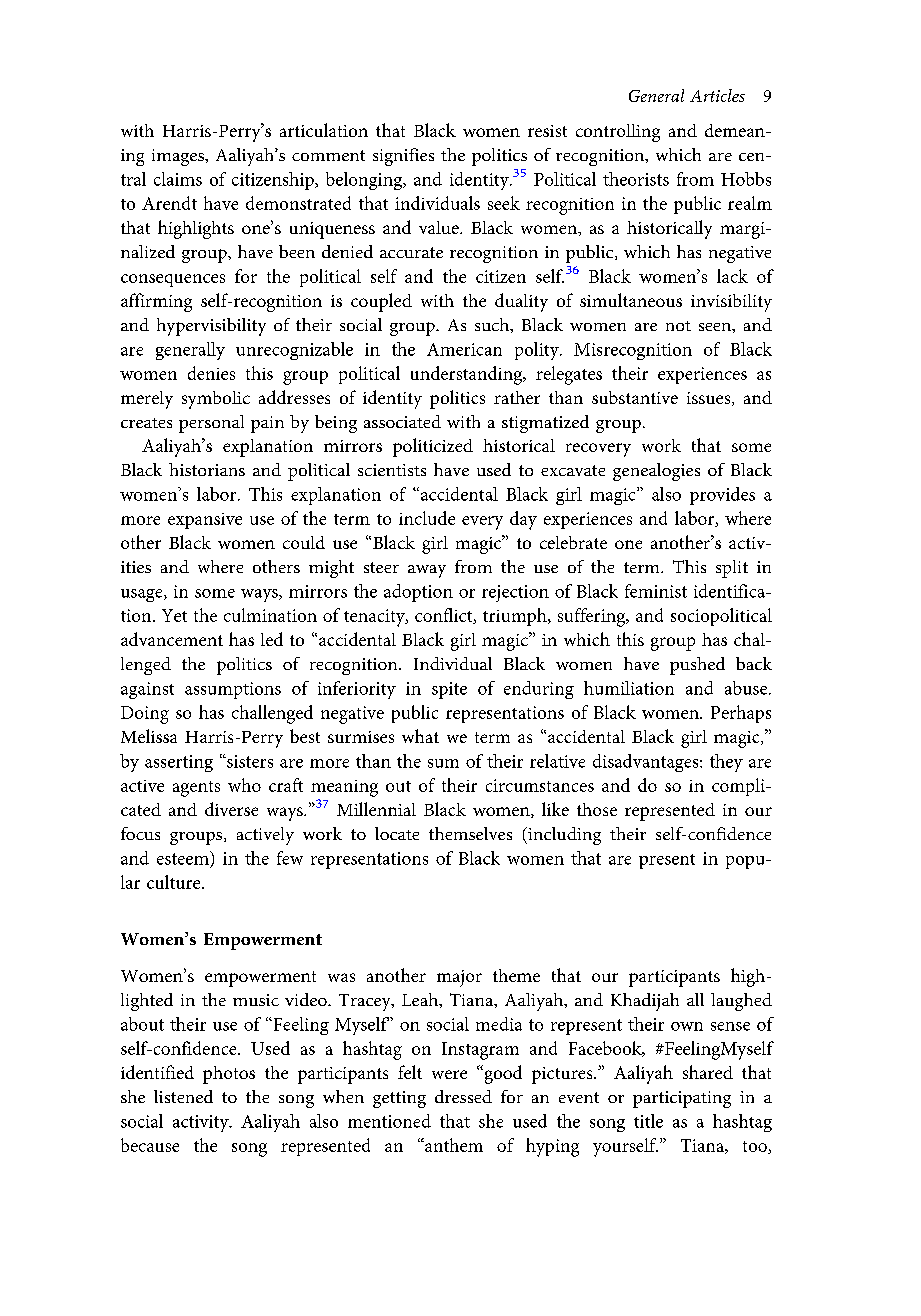 The width and height of the screenshot is (921, 1316). What do you see at coordinates (682, 1099) in the screenshot?
I see `participating` at bounding box center [682, 1099].
